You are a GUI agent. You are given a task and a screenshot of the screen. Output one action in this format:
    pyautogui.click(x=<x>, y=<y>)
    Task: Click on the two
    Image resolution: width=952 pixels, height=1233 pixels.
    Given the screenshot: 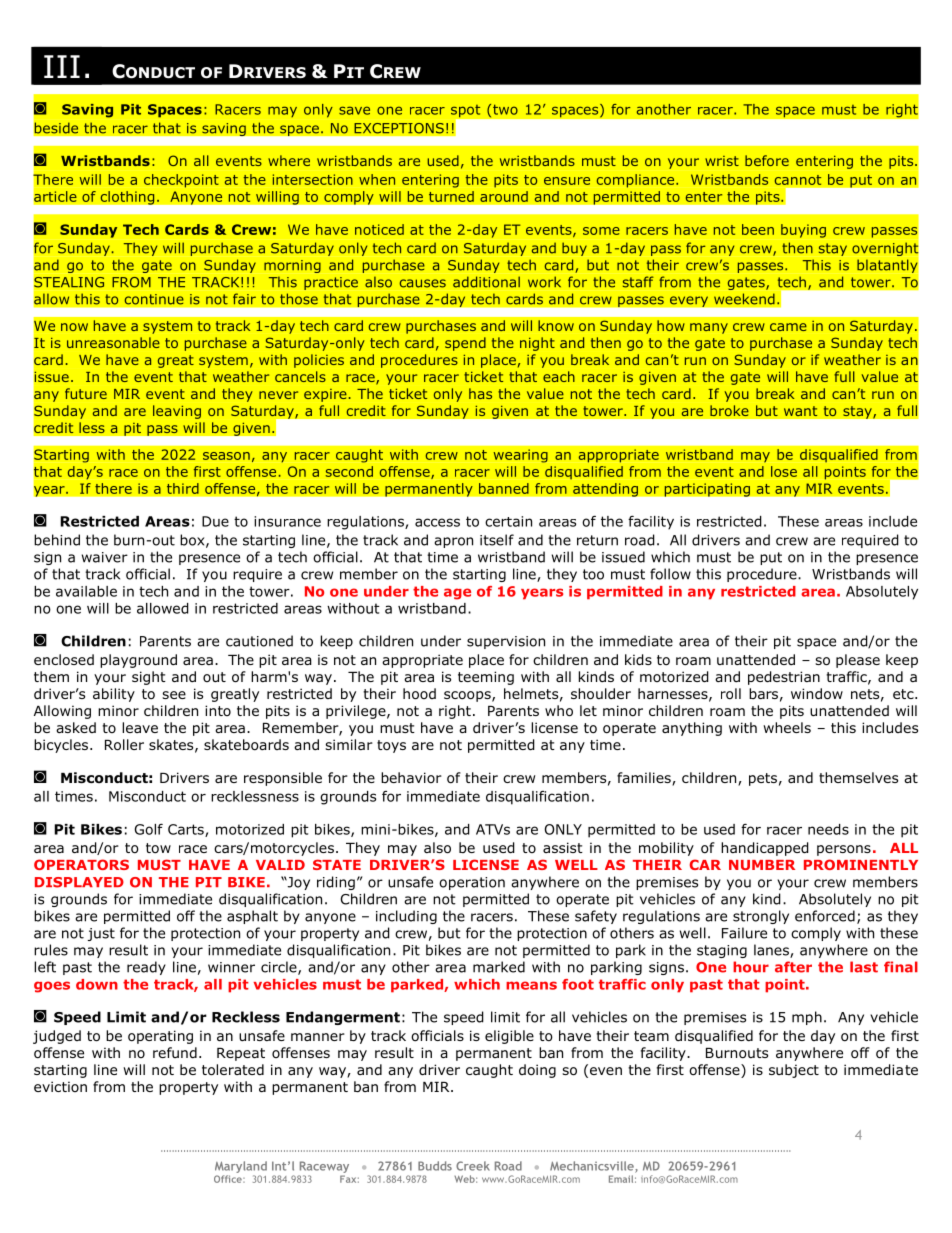 What is the action you would take?
    pyautogui.click(x=505, y=109)
